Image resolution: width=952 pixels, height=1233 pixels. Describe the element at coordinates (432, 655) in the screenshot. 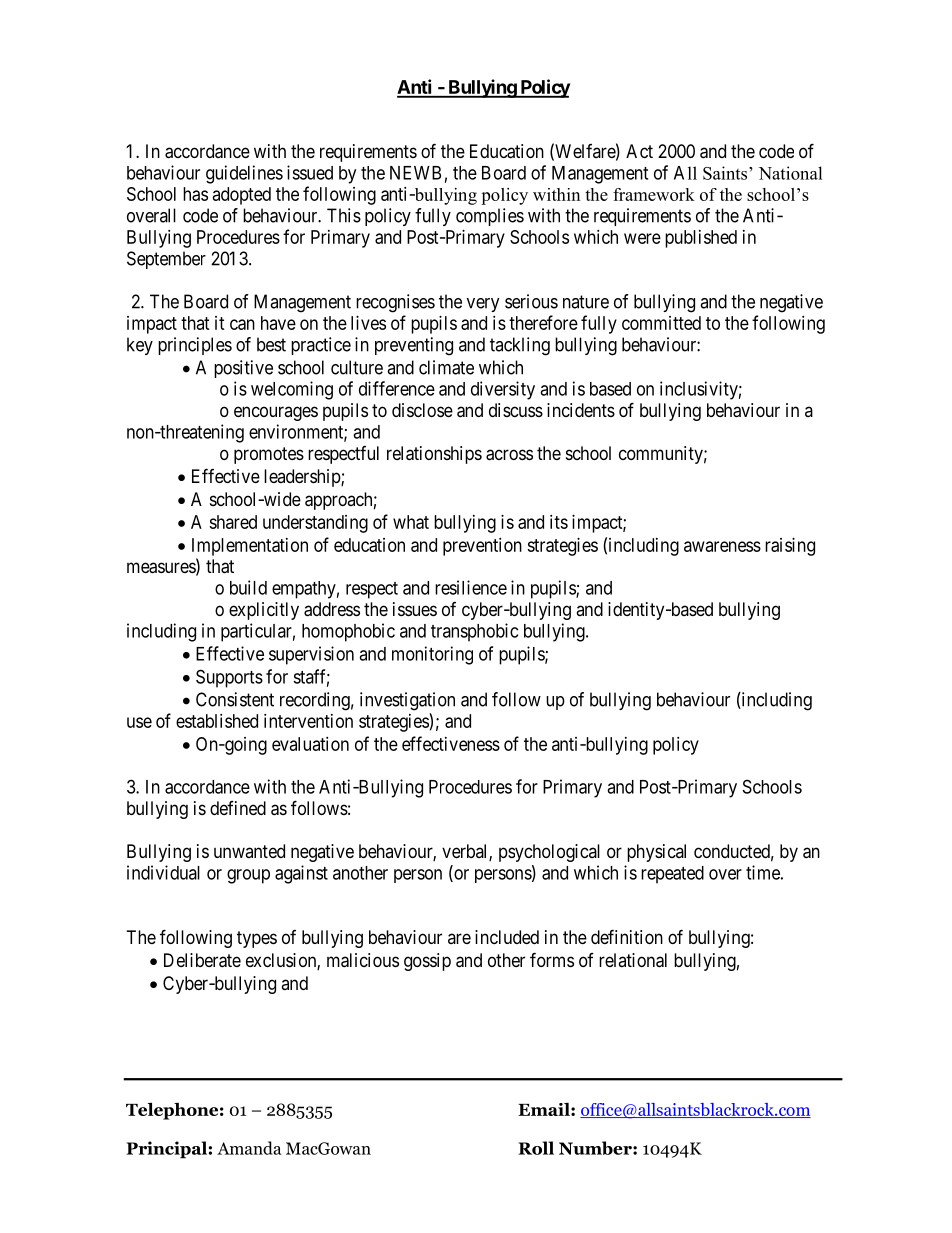

I see `monitoring` at that location.
